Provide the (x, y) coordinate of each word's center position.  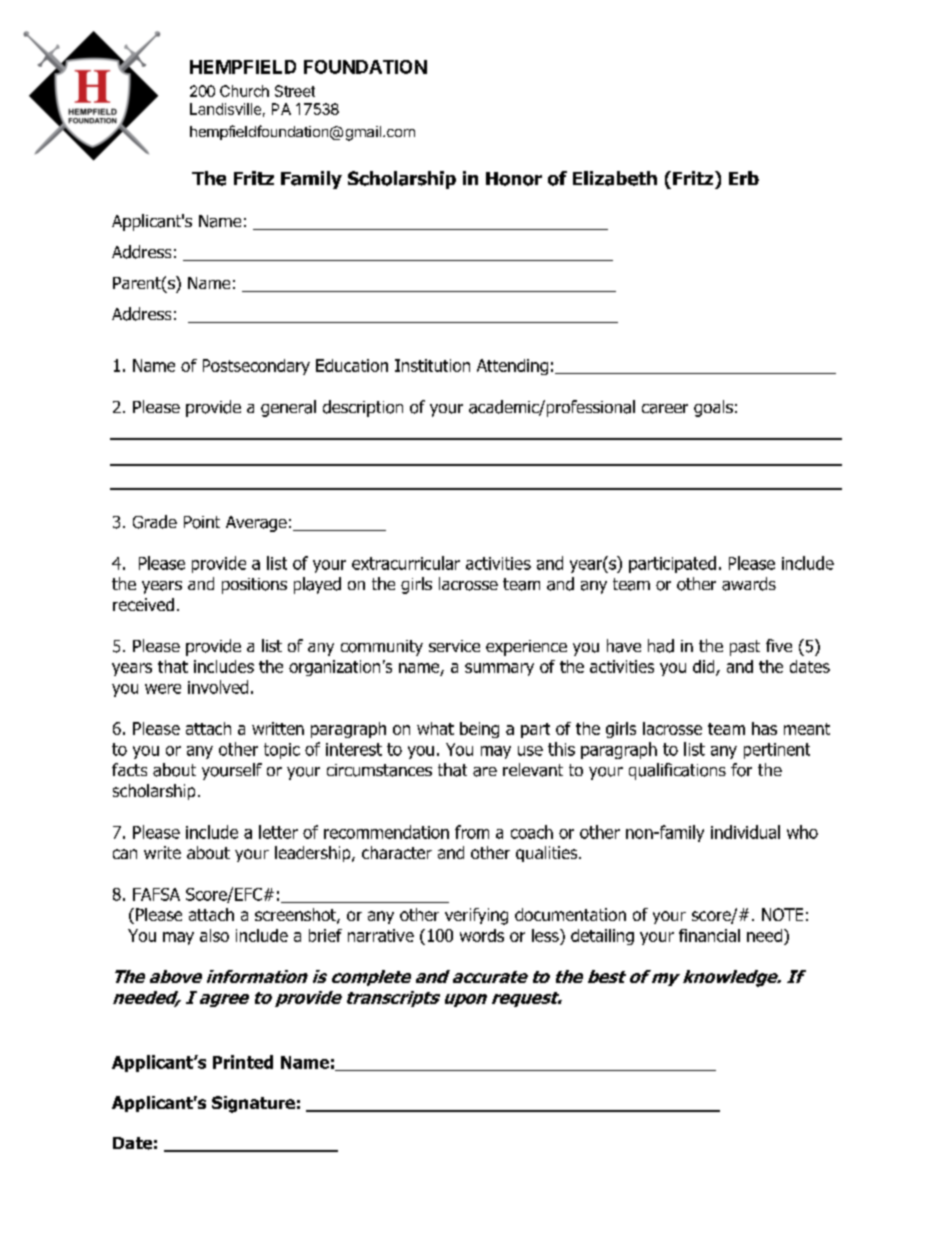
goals (713, 408)
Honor (514, 179)
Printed (243, 1062)
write (162, 852)
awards (749, 584)
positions (254, 586)
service (454, 646)
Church (244, 91)
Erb (744, 178)
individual (745, 832)
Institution (432, 365)
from (472, 832)
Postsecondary (256, 367)
